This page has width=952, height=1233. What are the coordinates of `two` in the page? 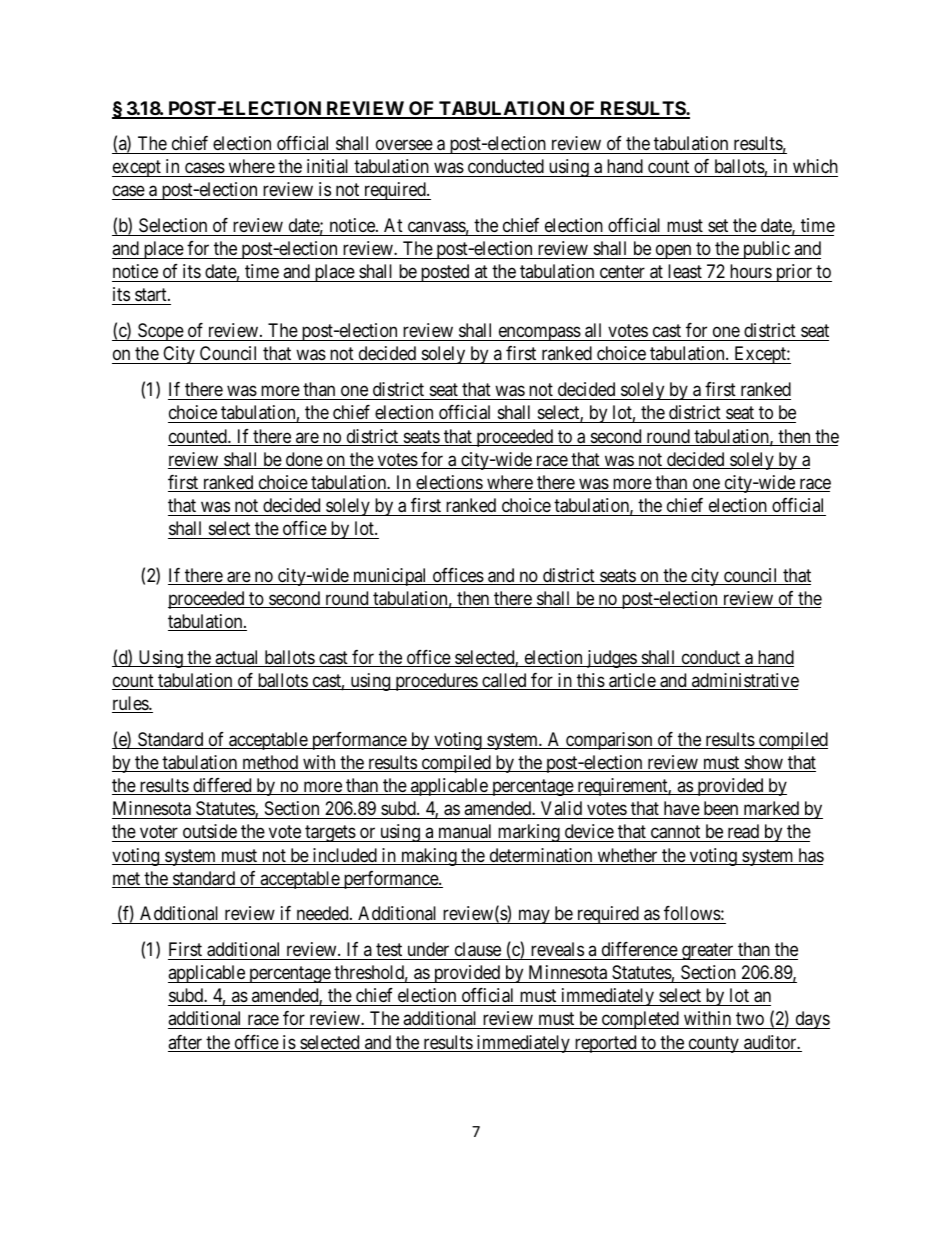 It's located at (750, 1021).
